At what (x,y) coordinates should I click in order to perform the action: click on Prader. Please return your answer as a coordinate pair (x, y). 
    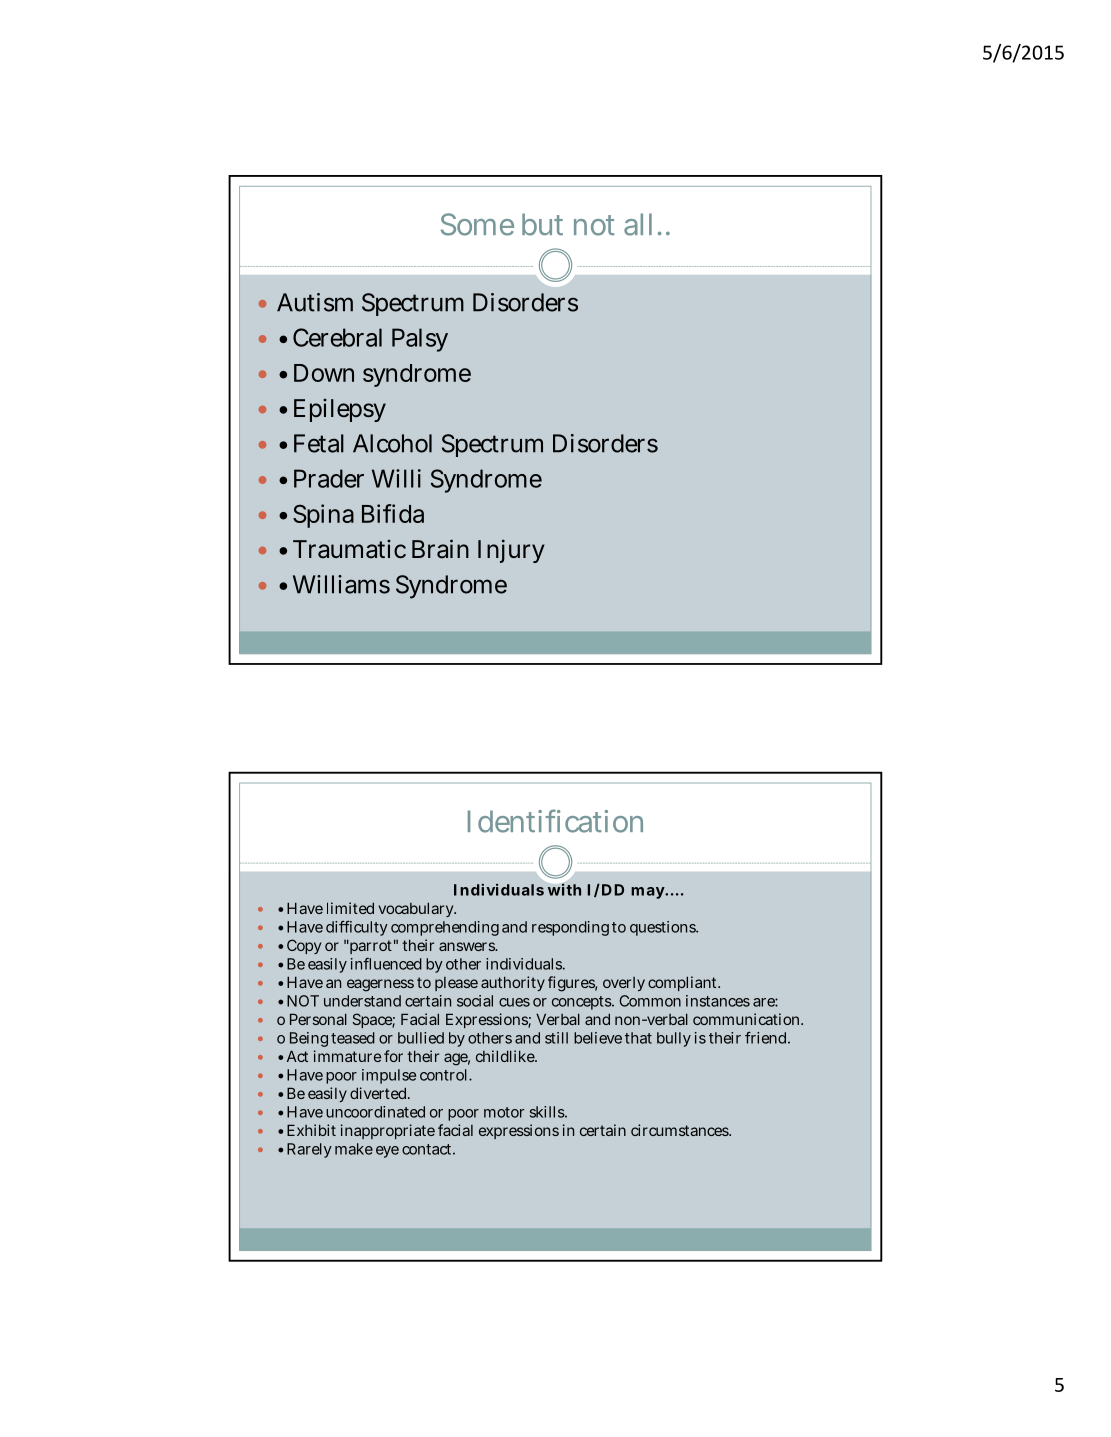
    Looking at the image, I should click on (329, 478).
